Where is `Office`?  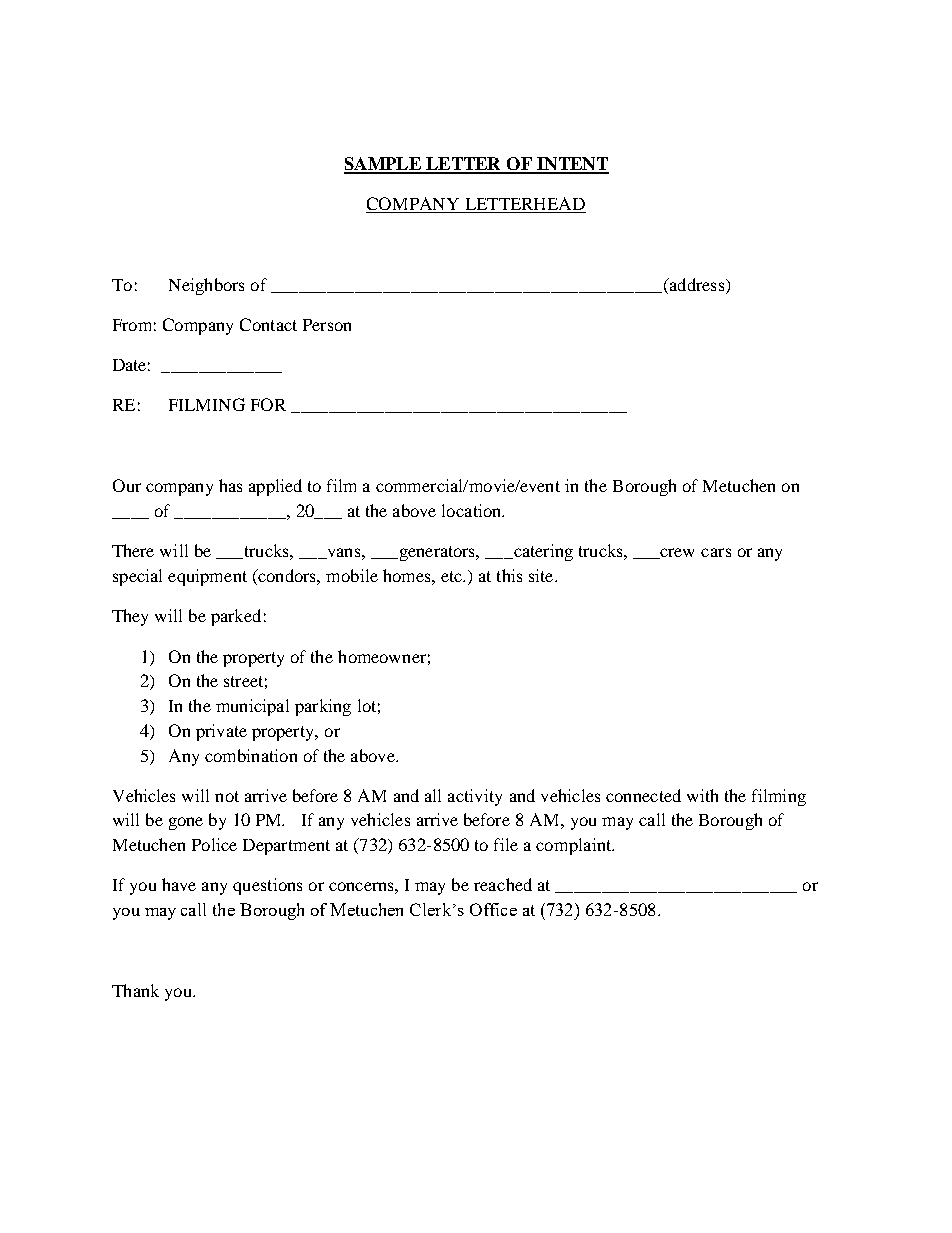 Office is located at coordinates (493, 909).
